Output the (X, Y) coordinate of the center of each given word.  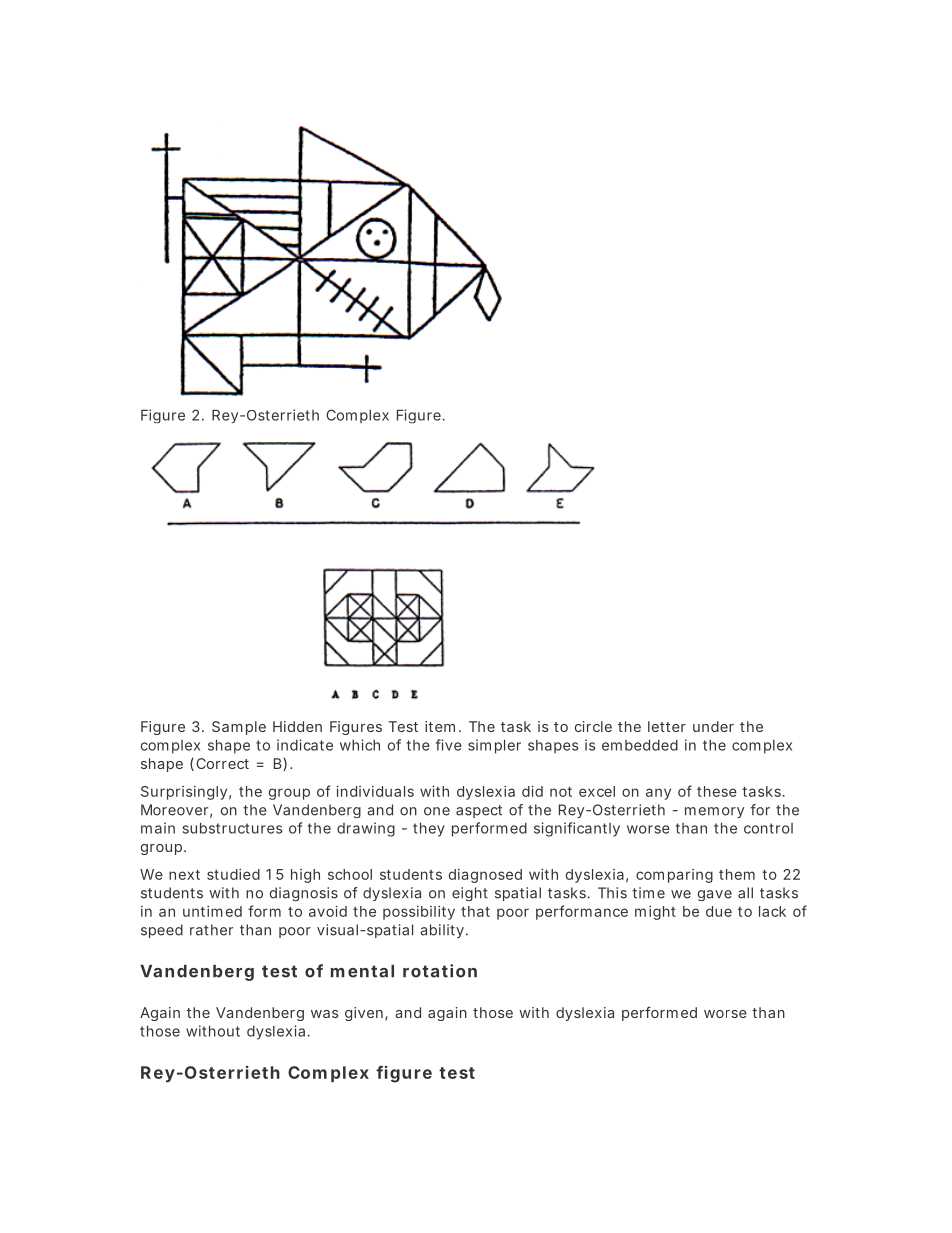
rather (211, 930)
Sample (239, 728)
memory (714, 812)
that (475, 911)
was (325, 1014)
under (713, 726)
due (719, 911)
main (158, 828)
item (440, 726)
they (429, 829)
